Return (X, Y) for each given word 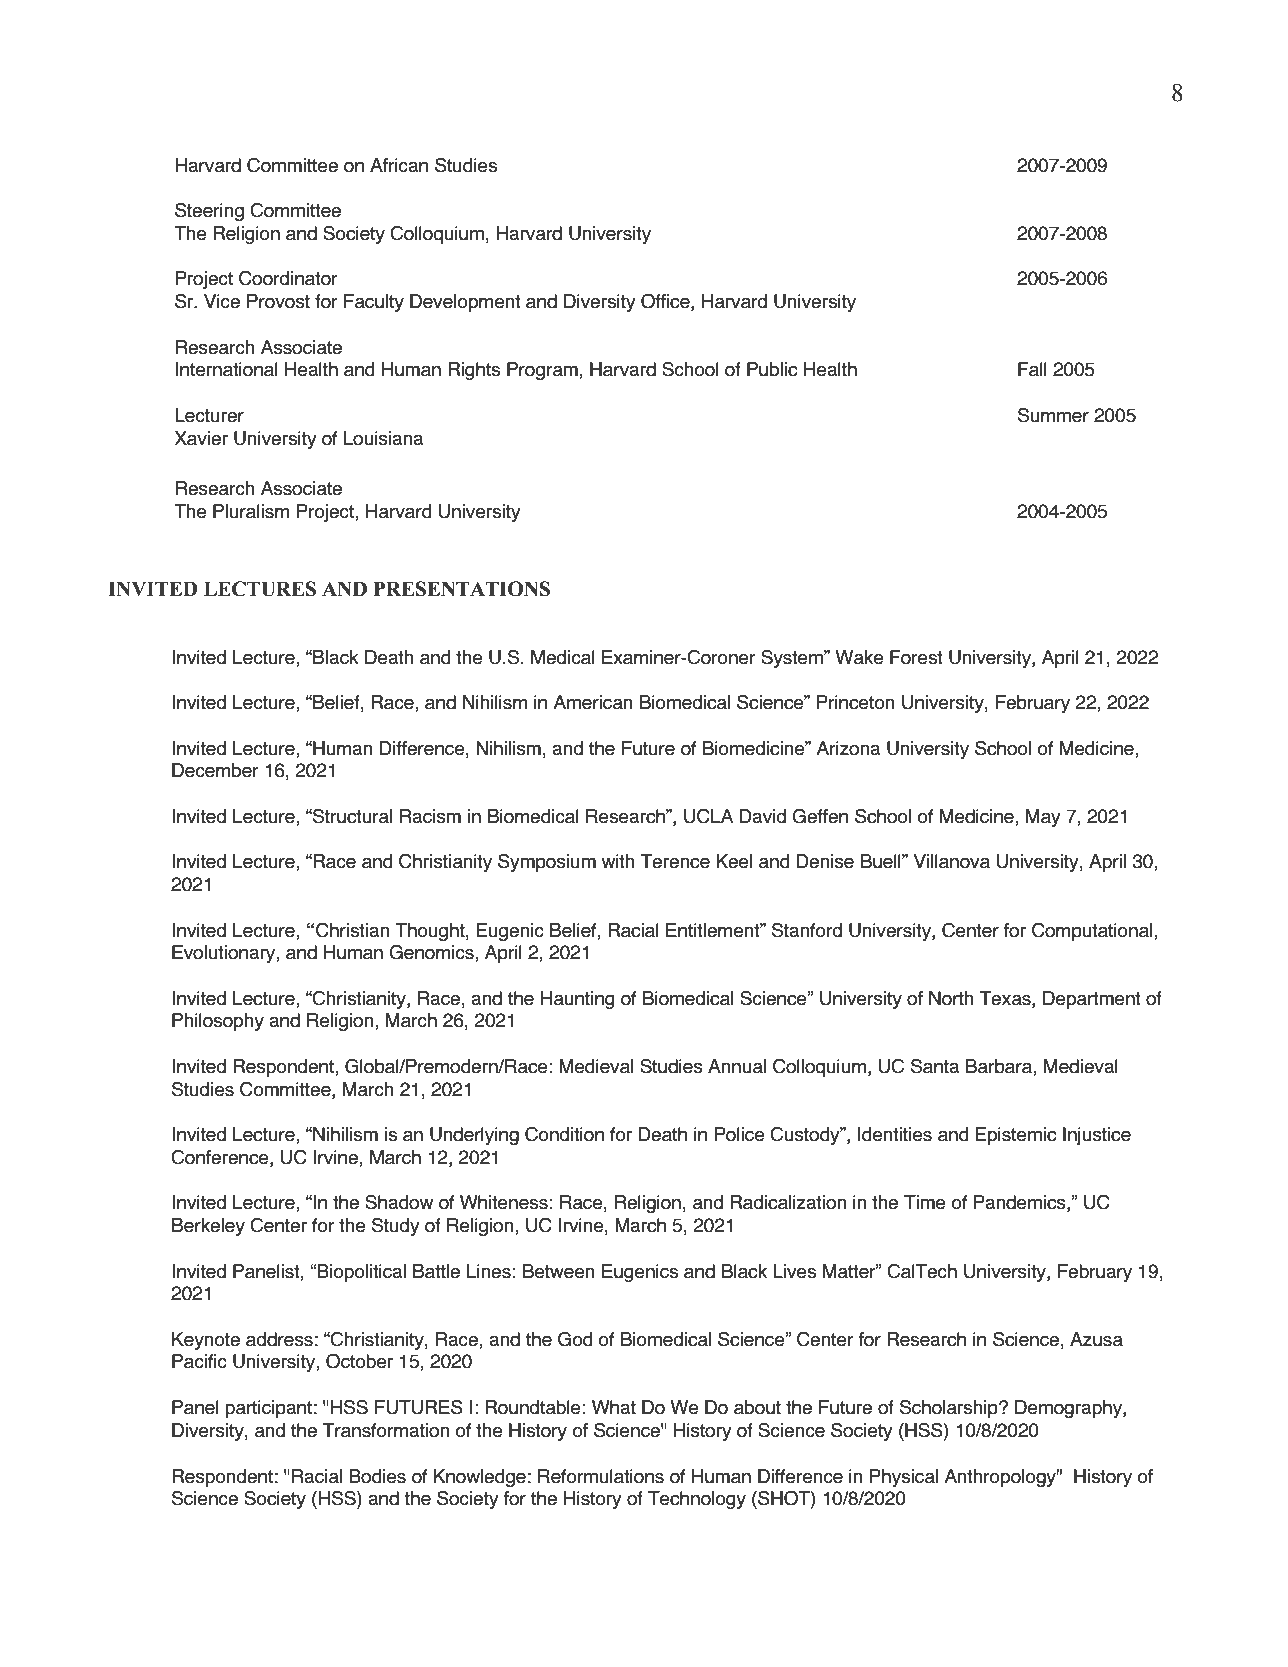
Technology (697, 1500)
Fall (1032, 369)
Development (465, 303)
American (593, 702)
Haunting (577, 1000)
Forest (916, 657)
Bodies (377, 1476)
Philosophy (218, 1022)
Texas (1006, 999)
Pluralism (251, 511)
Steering (209, 212)
